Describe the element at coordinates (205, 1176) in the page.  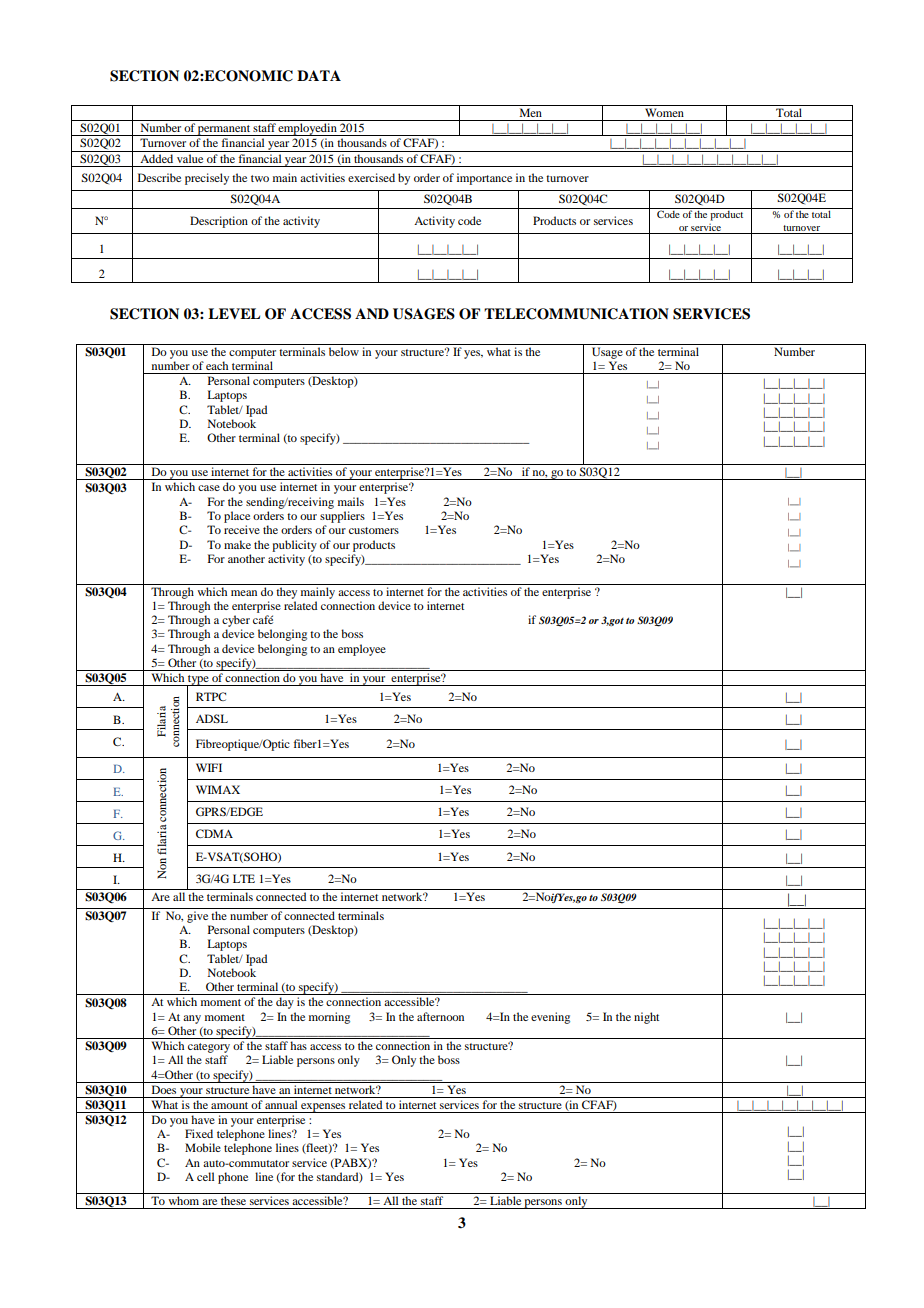
I see `cell` at that location.
